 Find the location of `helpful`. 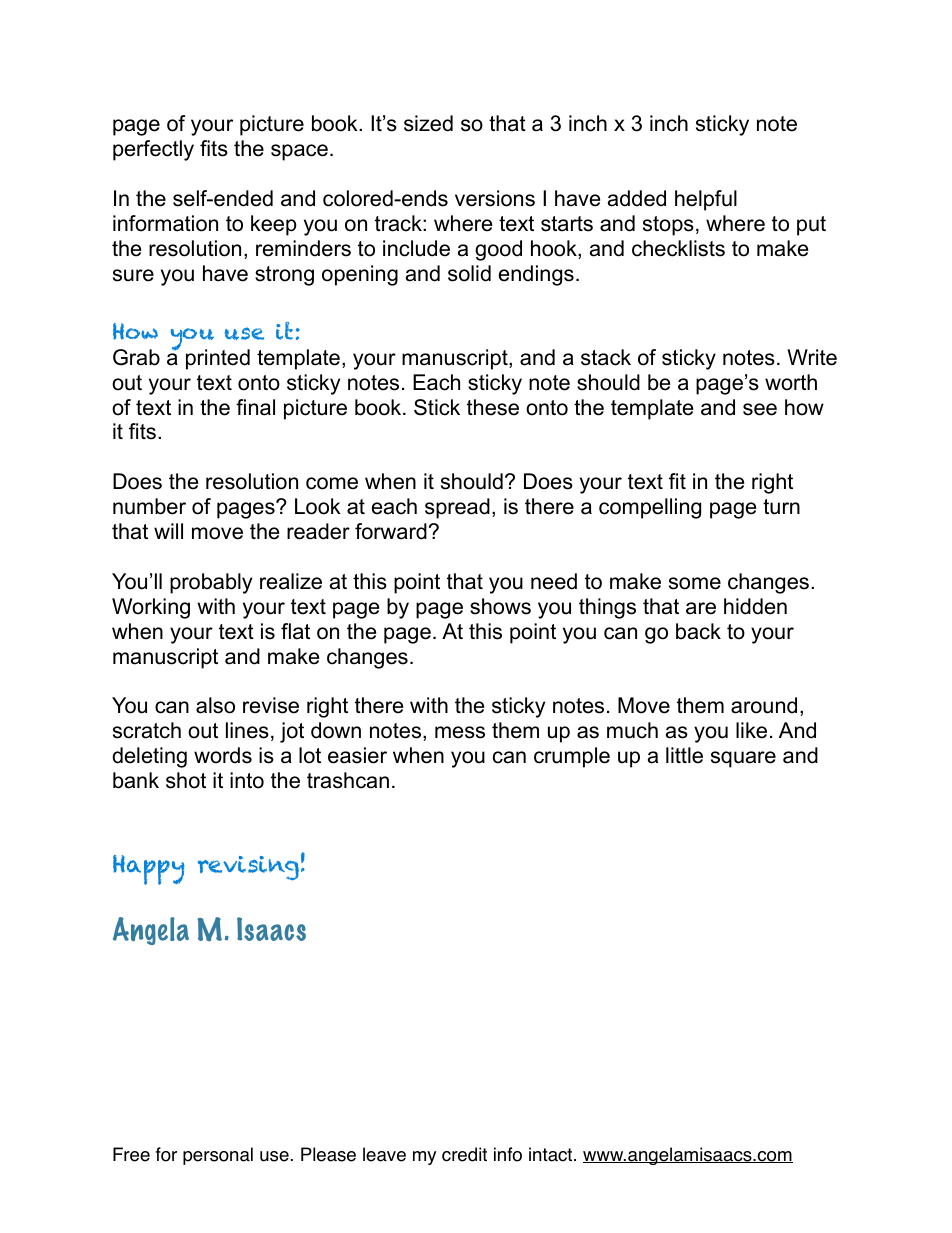

helpful is located at coordinates (706, 200).
